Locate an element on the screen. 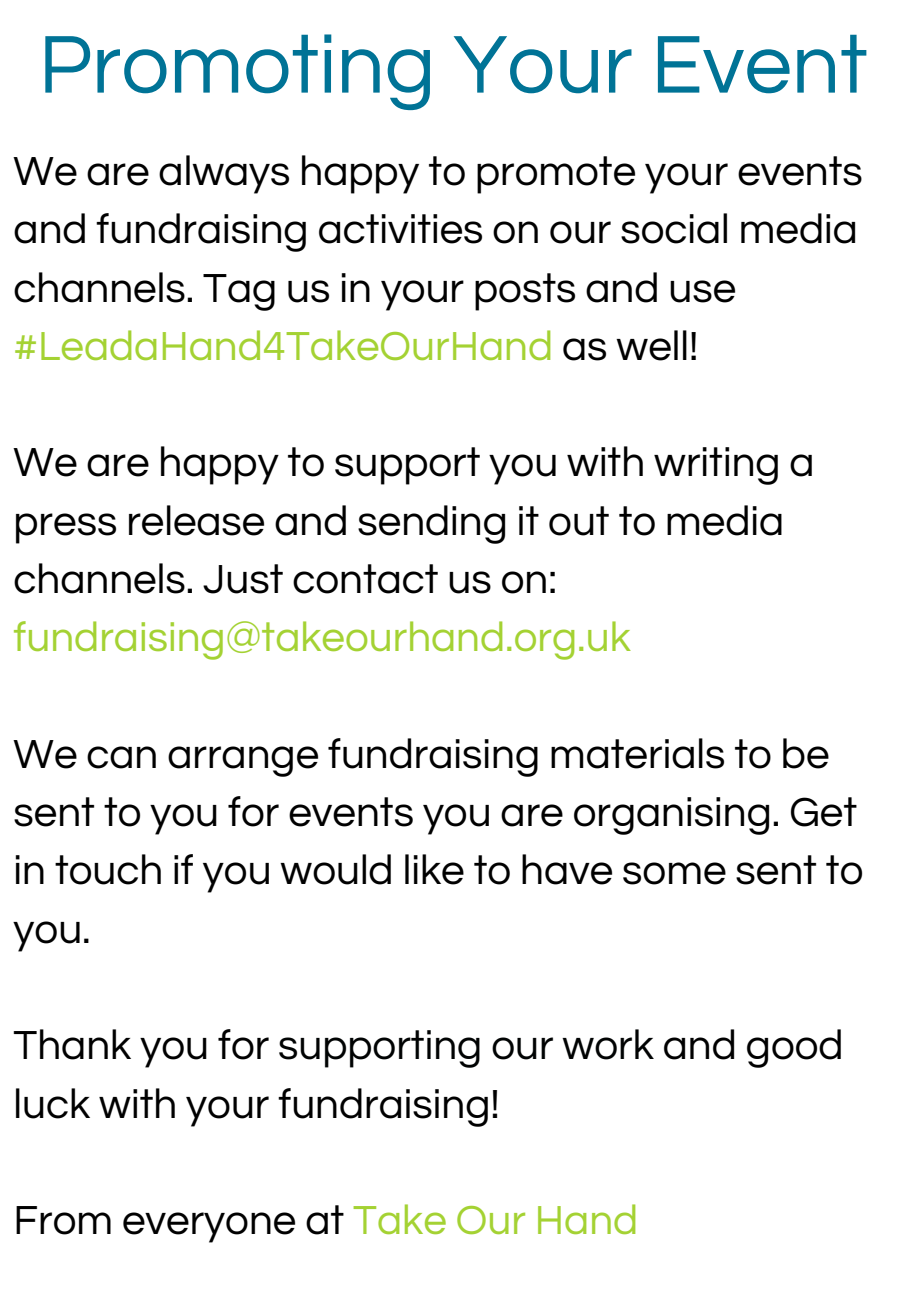 The width and height of the screenshot is (924, 1308). writing is located at coordinates (716, 466).
